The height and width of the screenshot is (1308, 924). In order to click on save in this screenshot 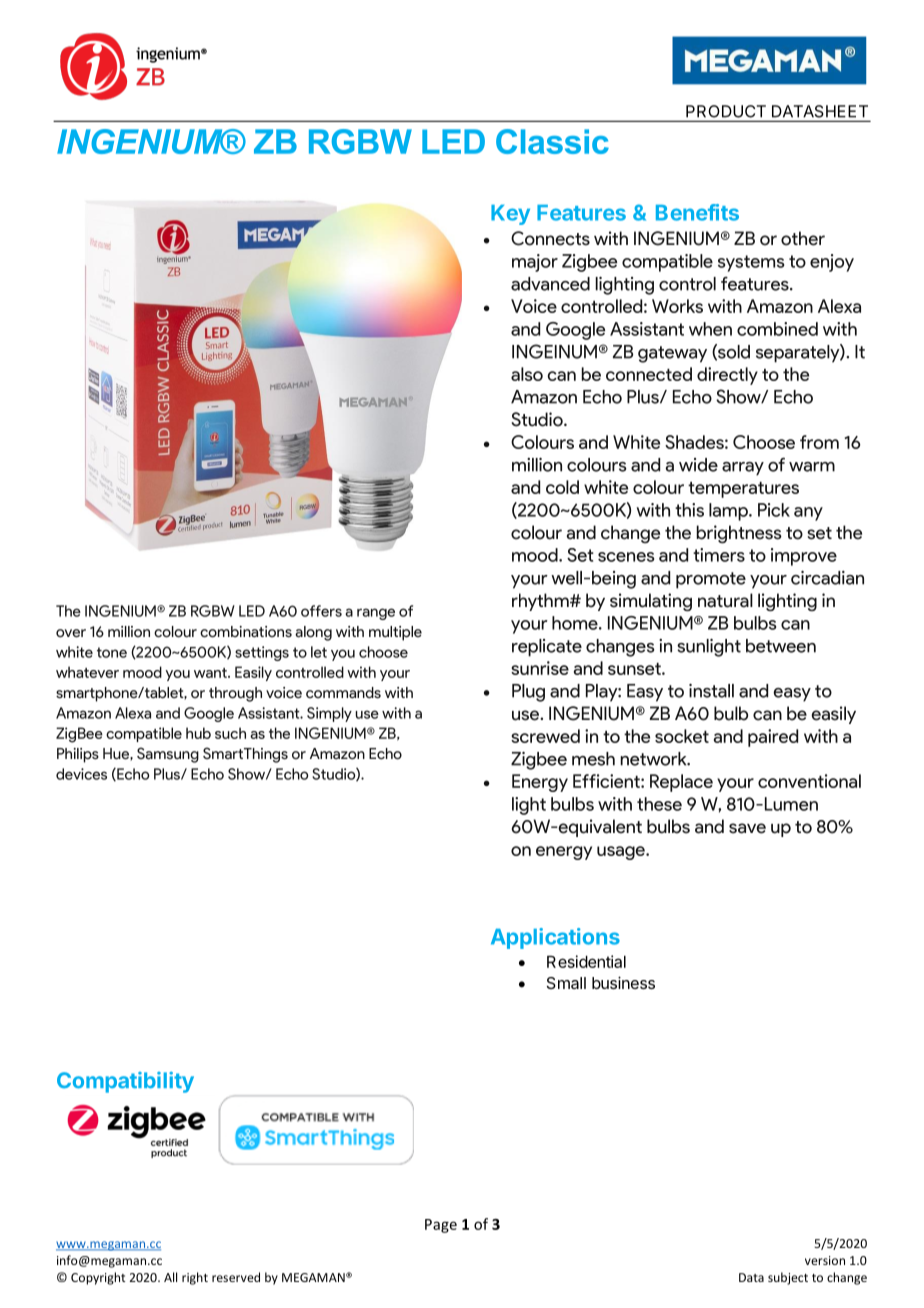, I will do `click(747, 828)`.
